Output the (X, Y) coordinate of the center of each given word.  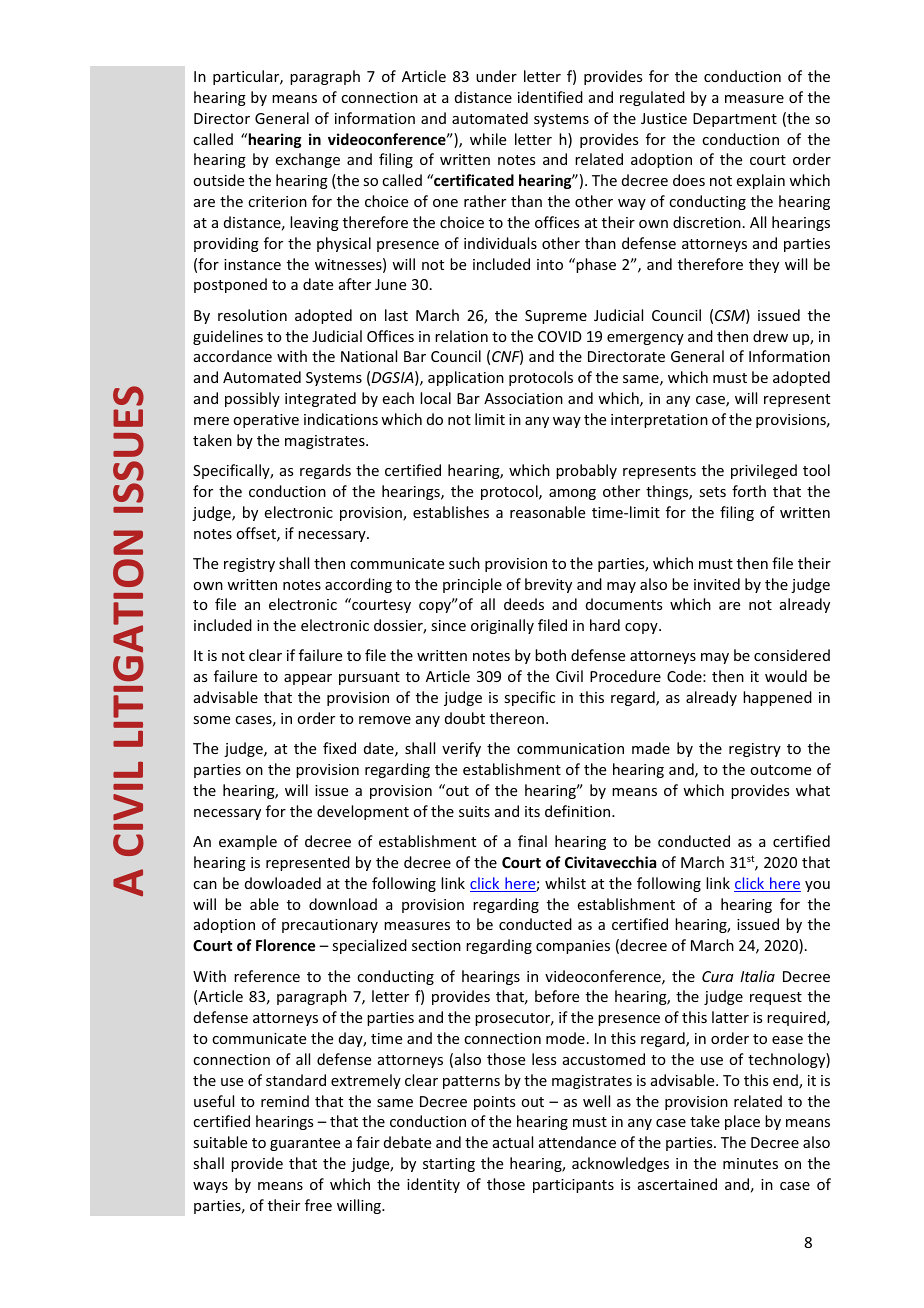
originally (502, 626)
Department (735, 120)
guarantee (305, 1144)
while (488, 139)
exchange (308, 160)
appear (308, 679)
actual (513, 1142)
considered (792, 655)
